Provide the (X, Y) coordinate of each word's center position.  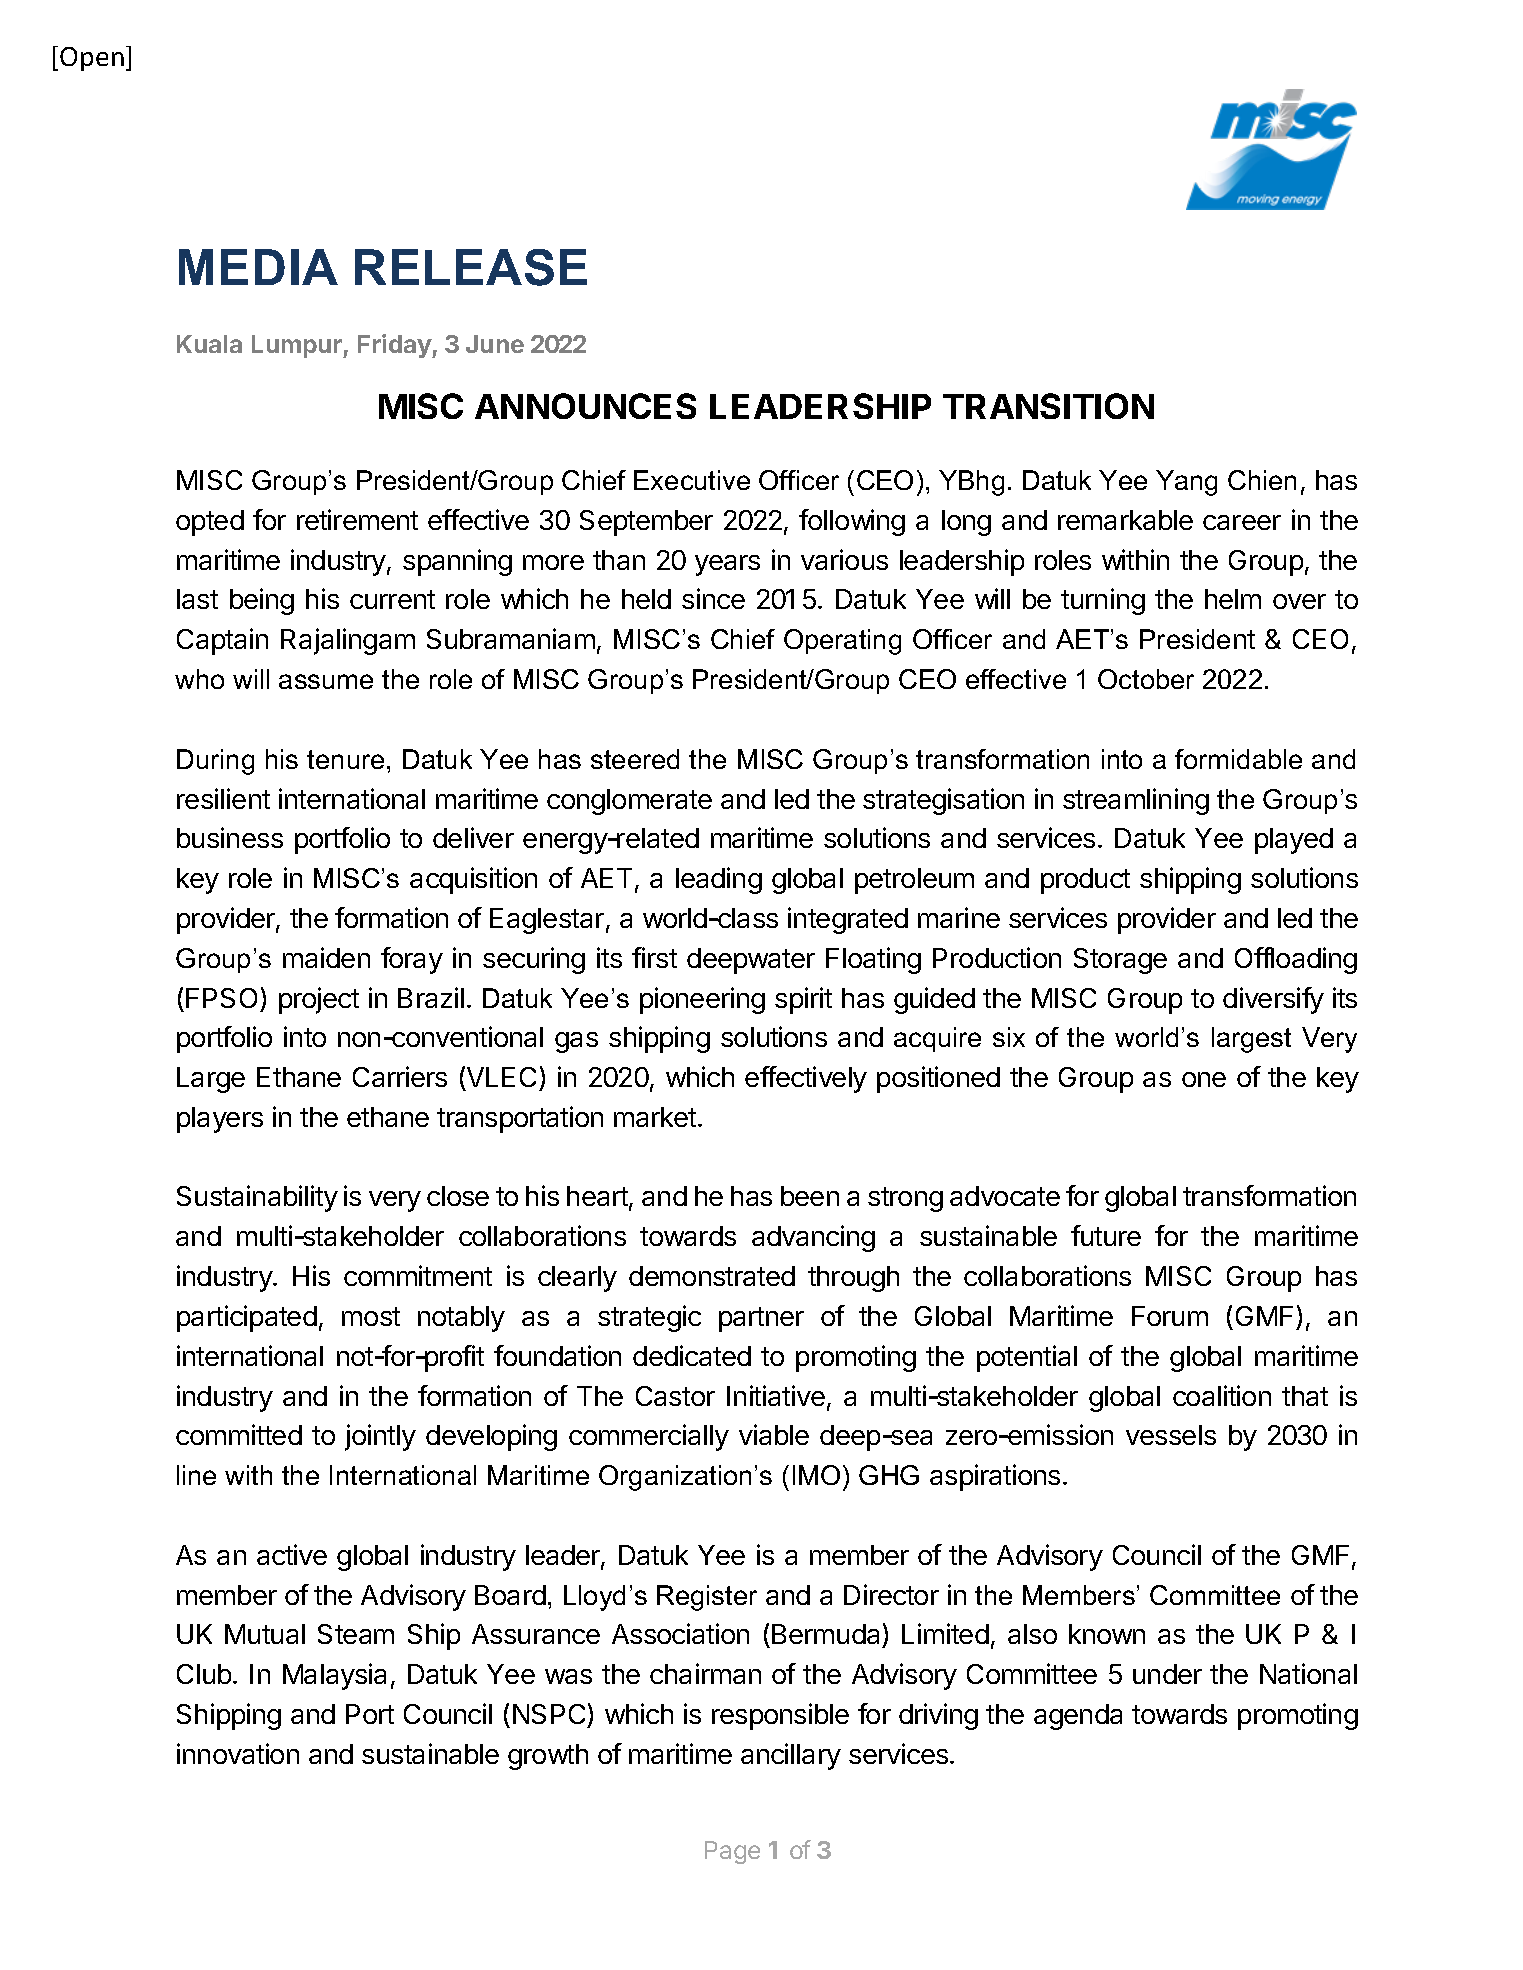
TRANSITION (1048, 406)
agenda (1078, 1717)
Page (732, 1852)
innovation (238, 1753)
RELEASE (471, 267)
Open (92, 59)
